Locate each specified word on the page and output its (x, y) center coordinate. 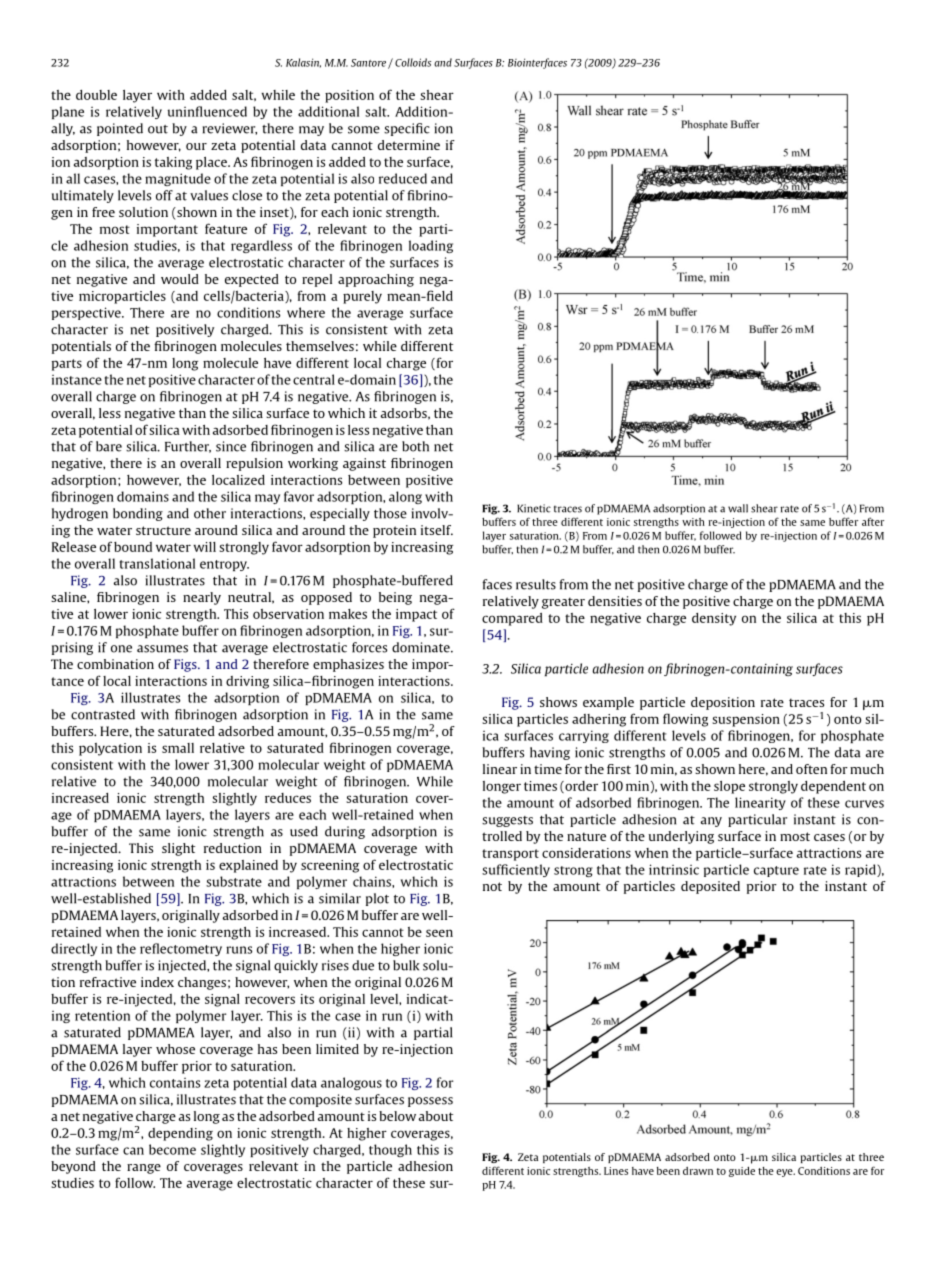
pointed (120, 129)
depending (180, 1134)
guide (742, 1172)
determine (409, 145)
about (436, 1116)
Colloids (413, 62)
